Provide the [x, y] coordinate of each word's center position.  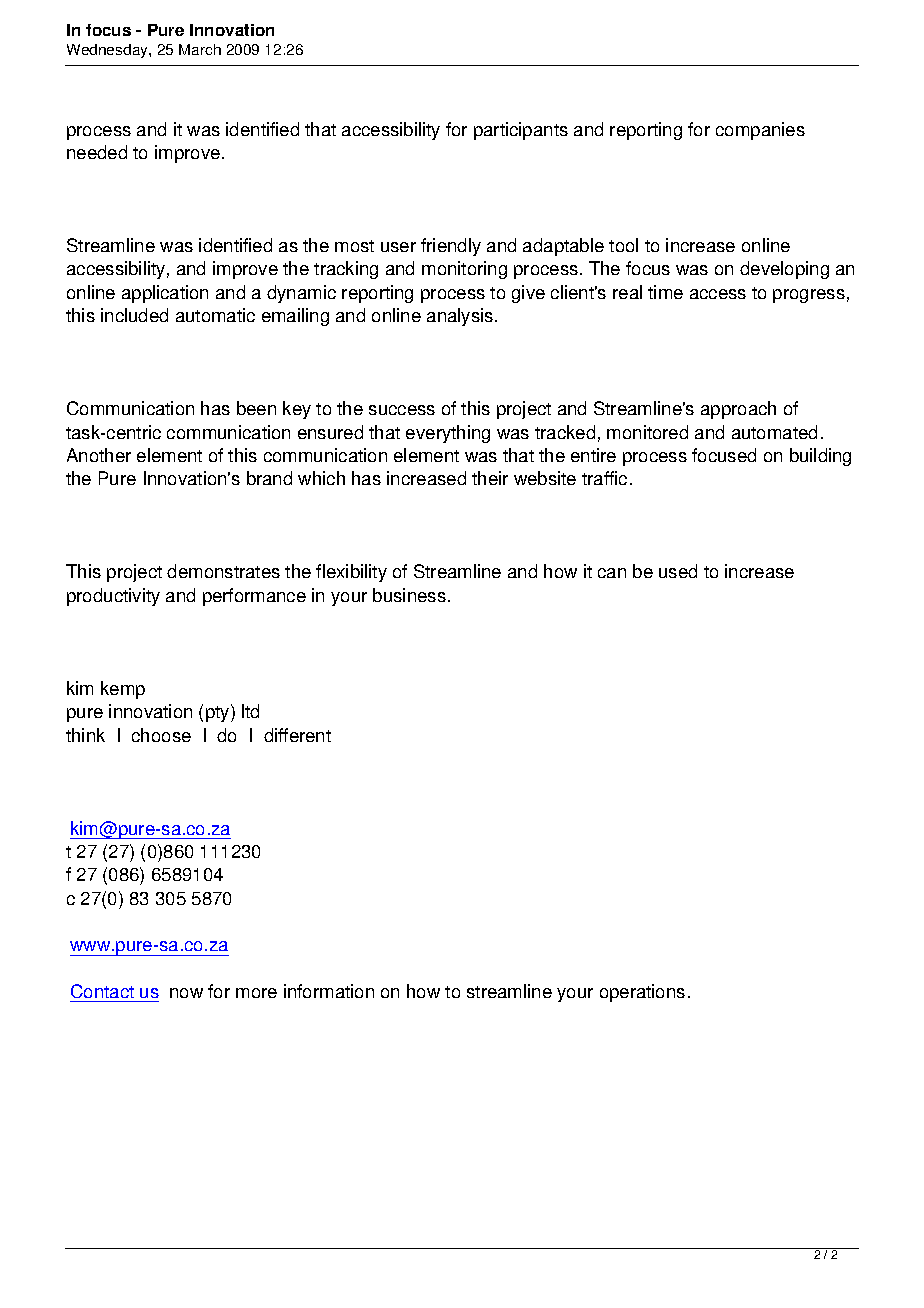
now [186, 993]
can [612, 573]
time [665, 292]
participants [521, 131]
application [165, 294]
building [820, 457]
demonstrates [223, 571]
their [490, 478]
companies [760, 131]
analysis [461, 317]
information [329, 991]
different [297, 735]
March [200, 49]
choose [161, 735]
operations [642, 993]
